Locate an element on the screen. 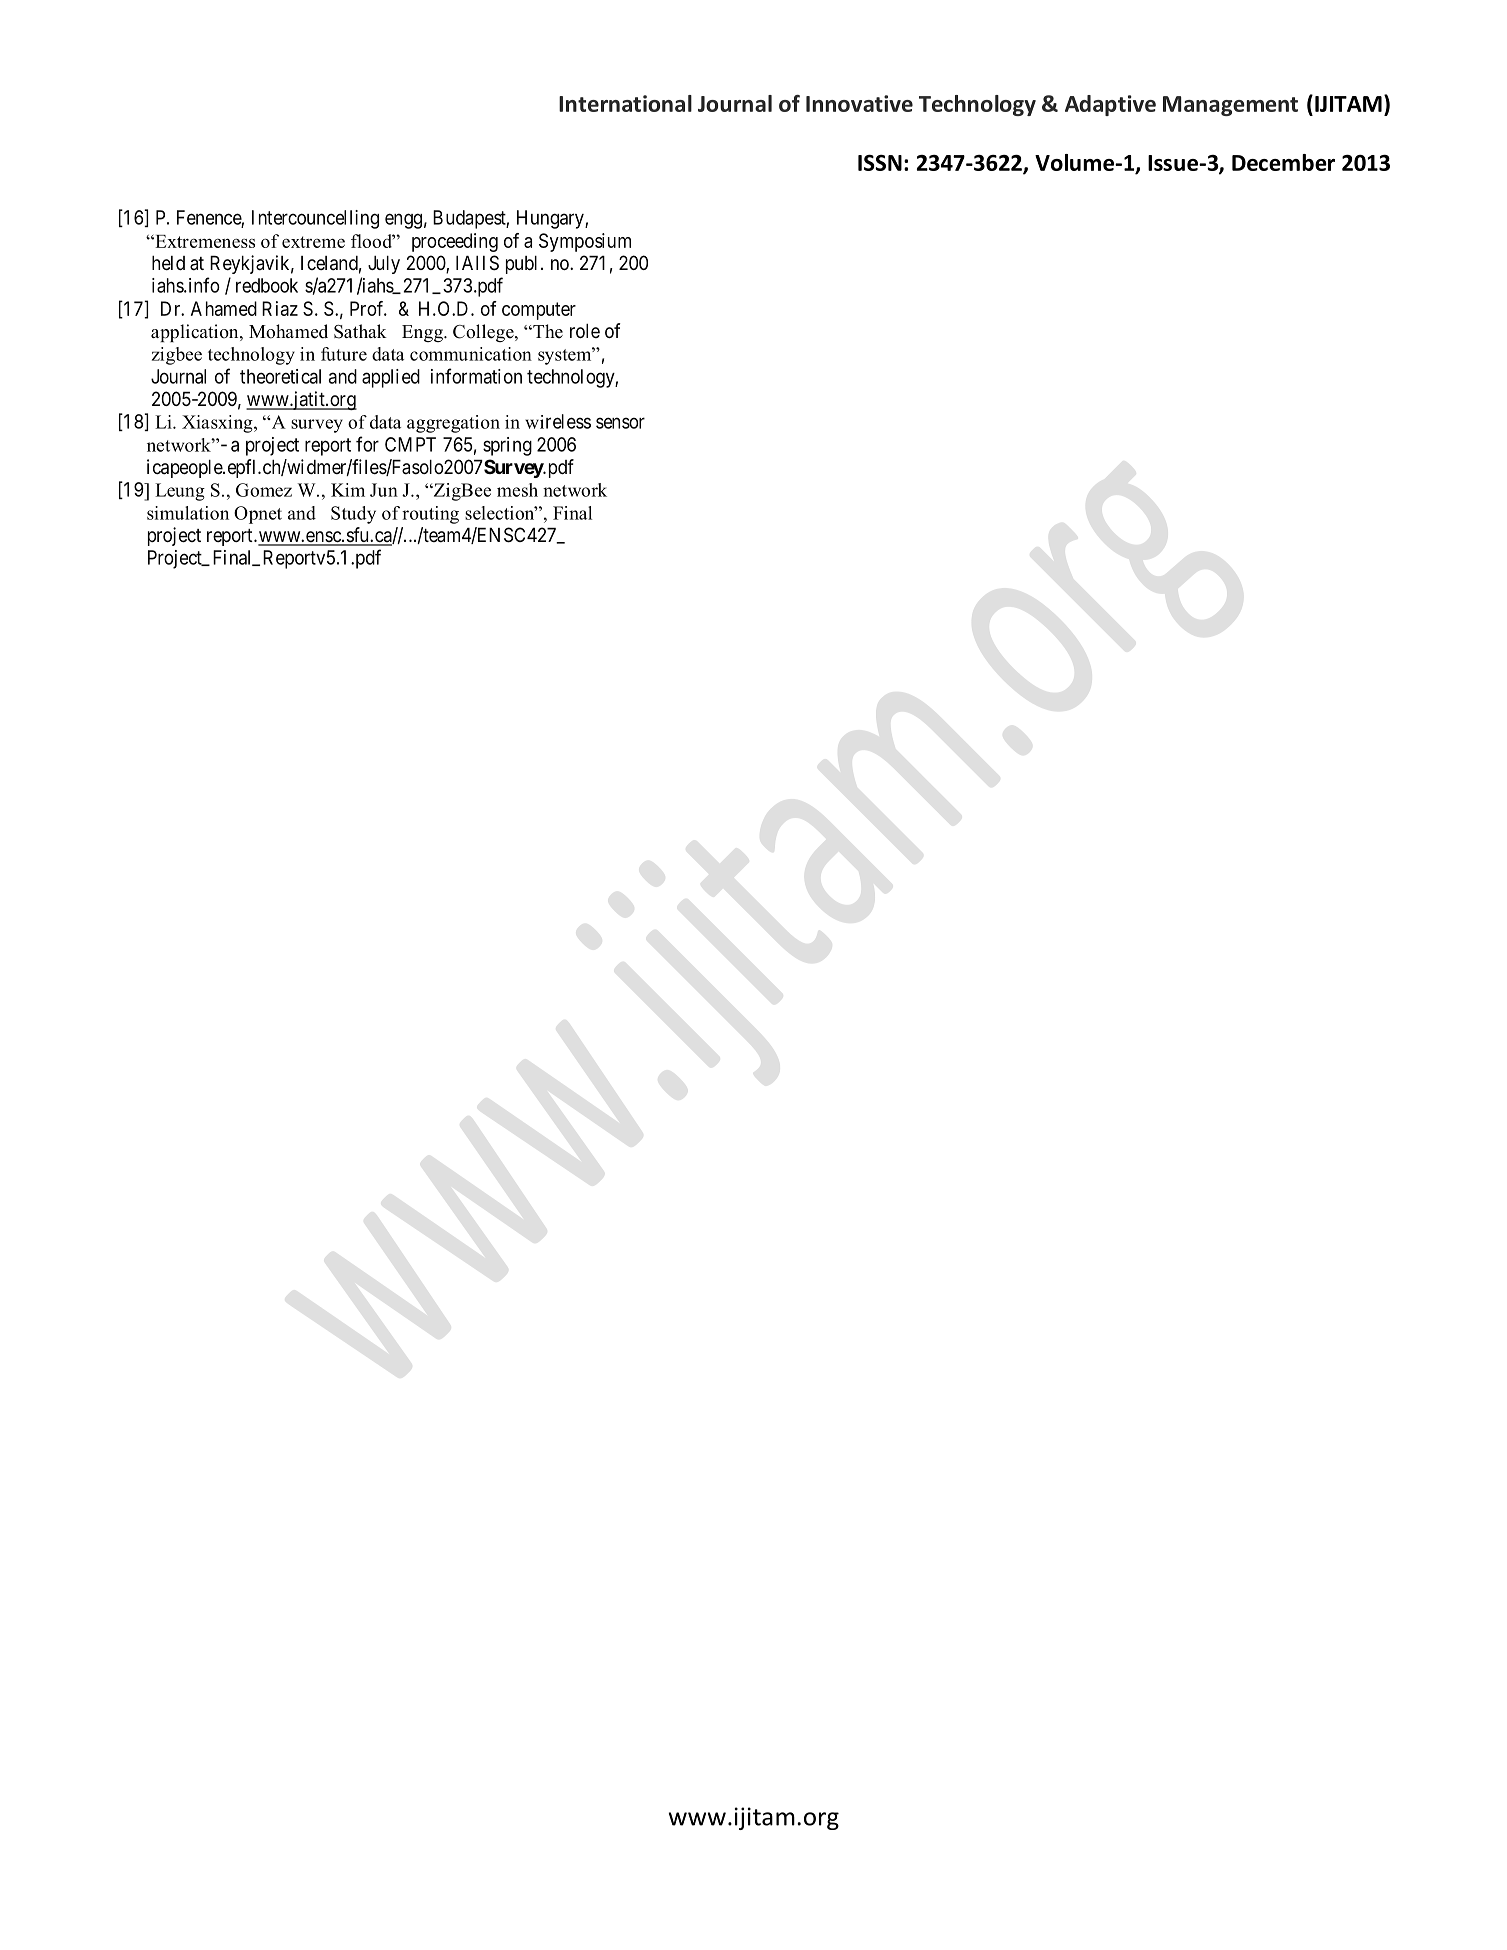 The image size is (1507, 1950). December is located at coordinates (1283, 162).
